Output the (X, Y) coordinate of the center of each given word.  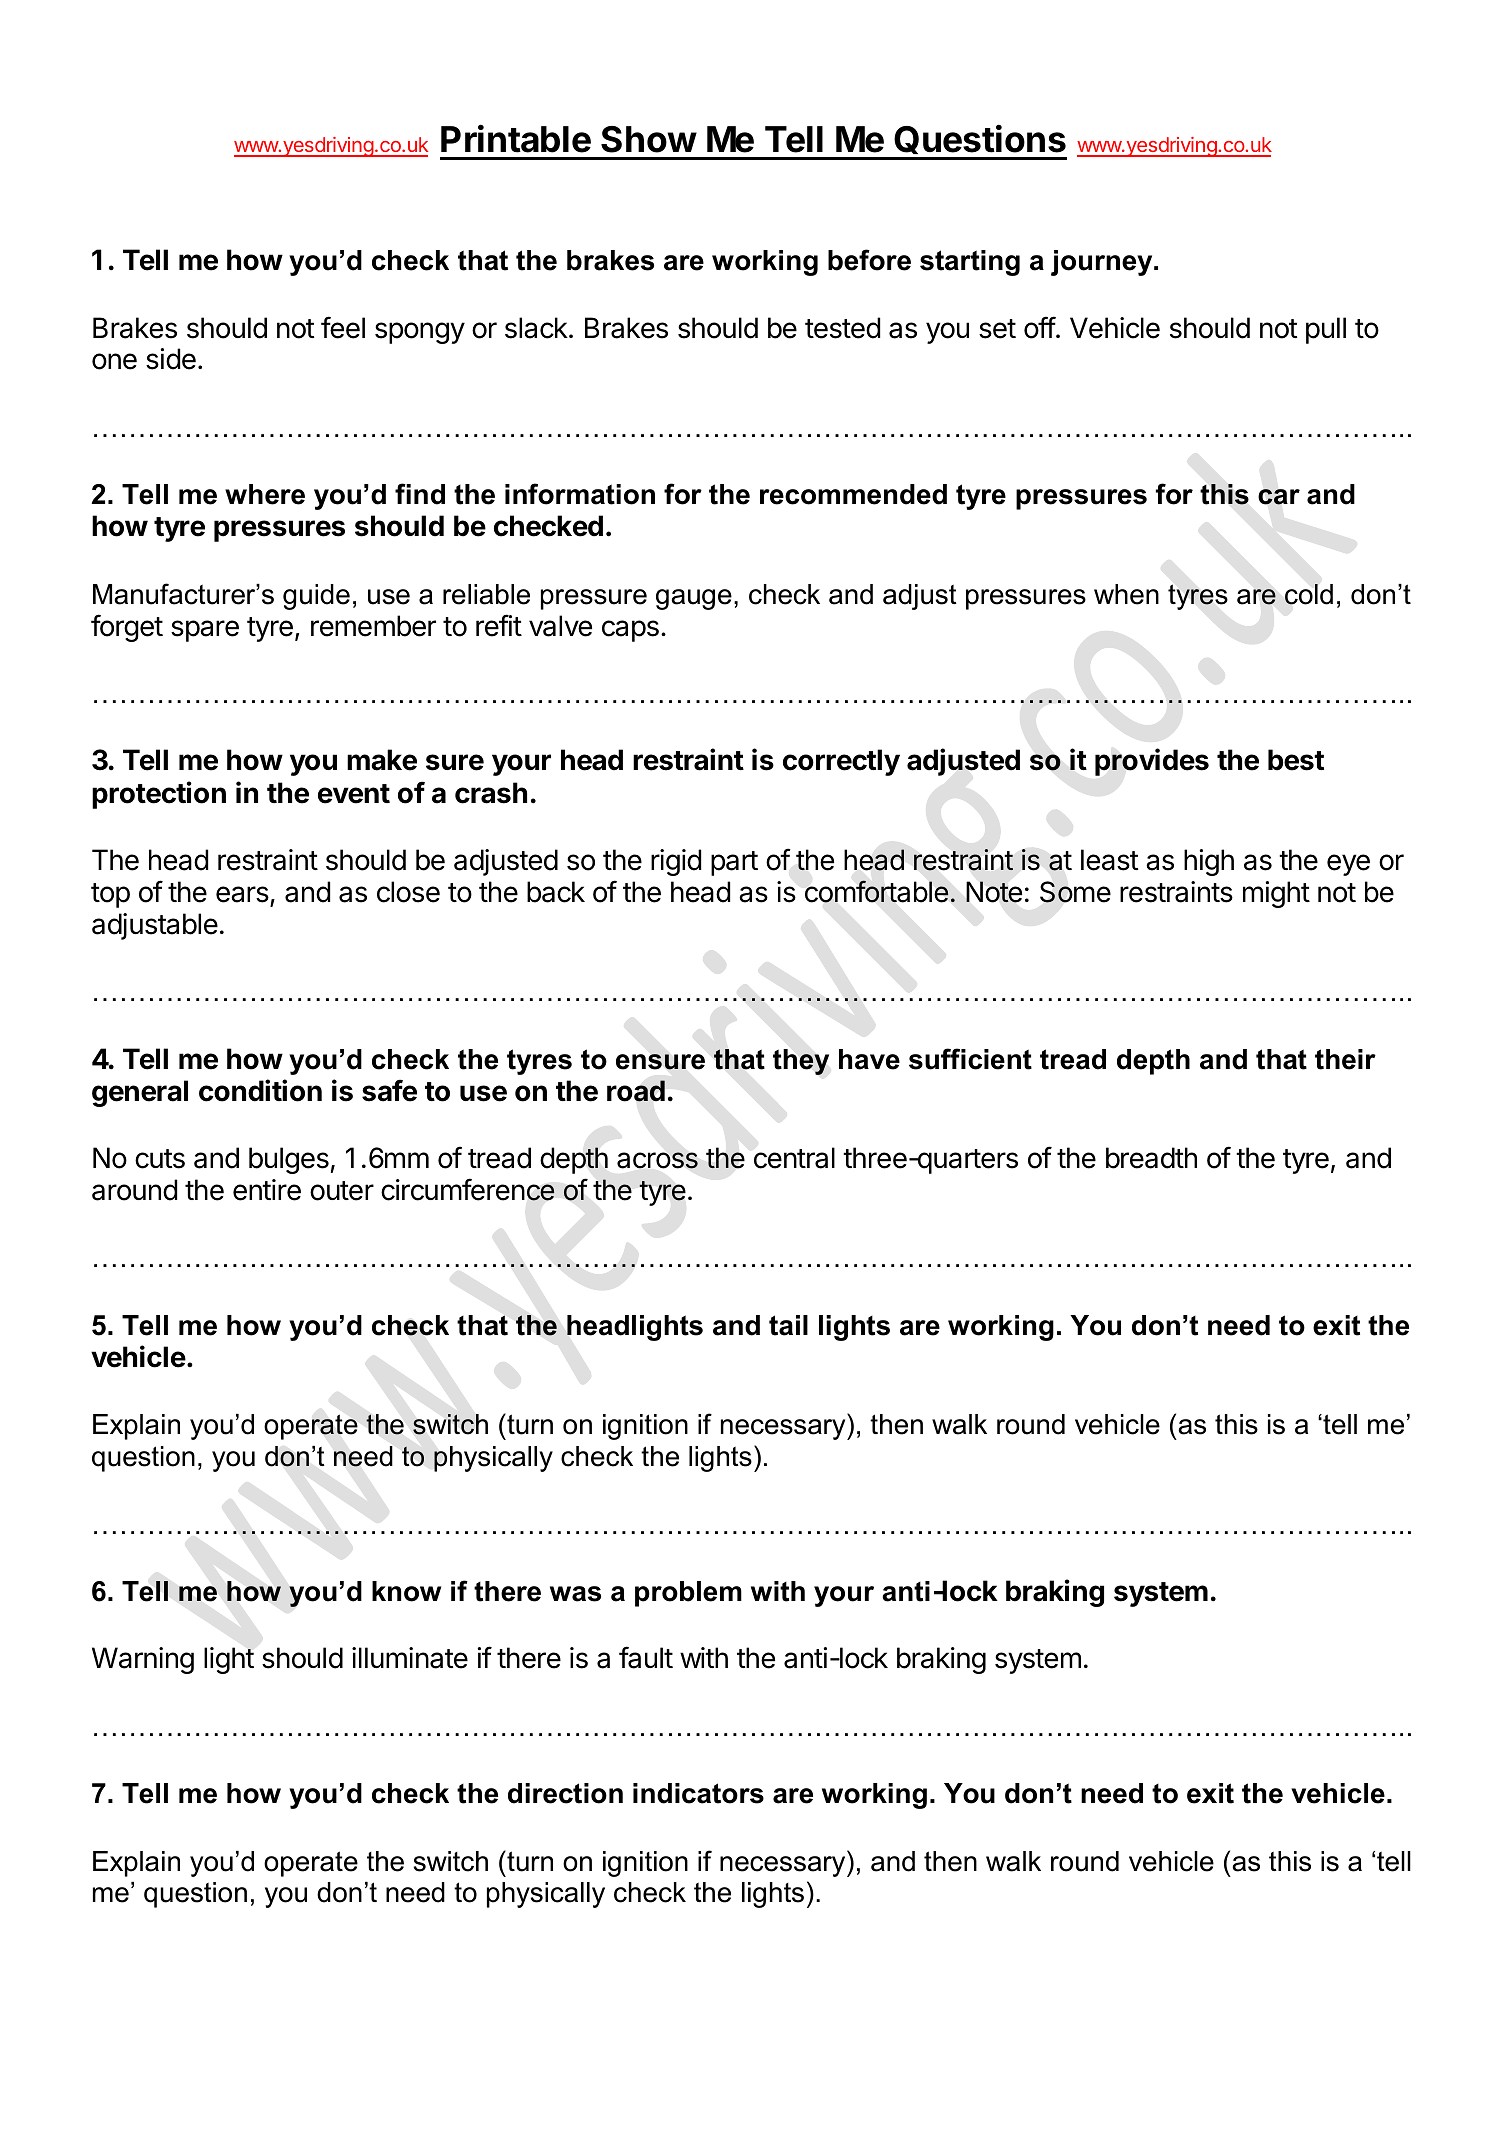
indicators (698, 1793)
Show (649, 139)
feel (343, 327)
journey (1103, 263)
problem (688, 1594)
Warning (143, 1660)
